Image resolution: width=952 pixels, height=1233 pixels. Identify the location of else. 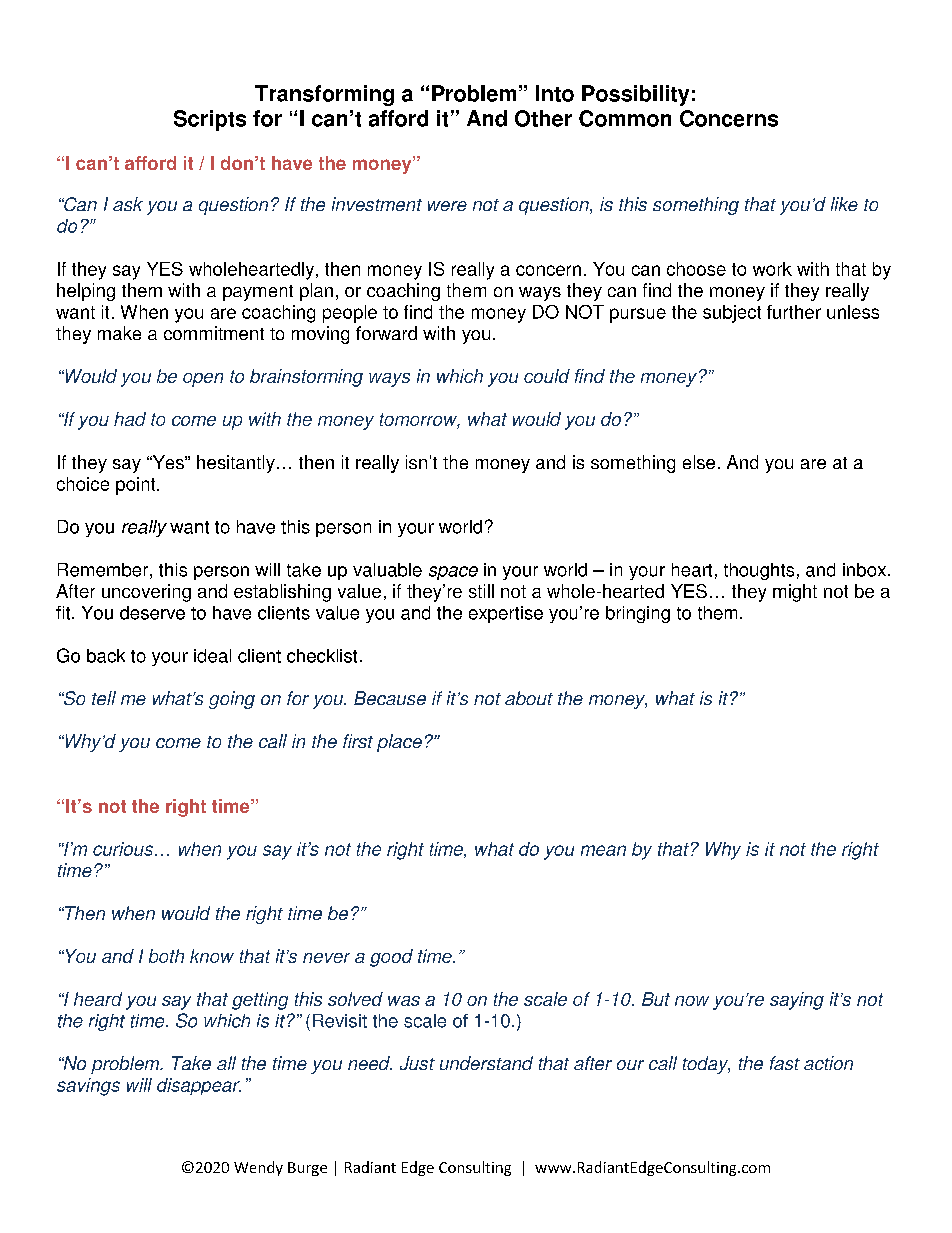
(699, 462).
